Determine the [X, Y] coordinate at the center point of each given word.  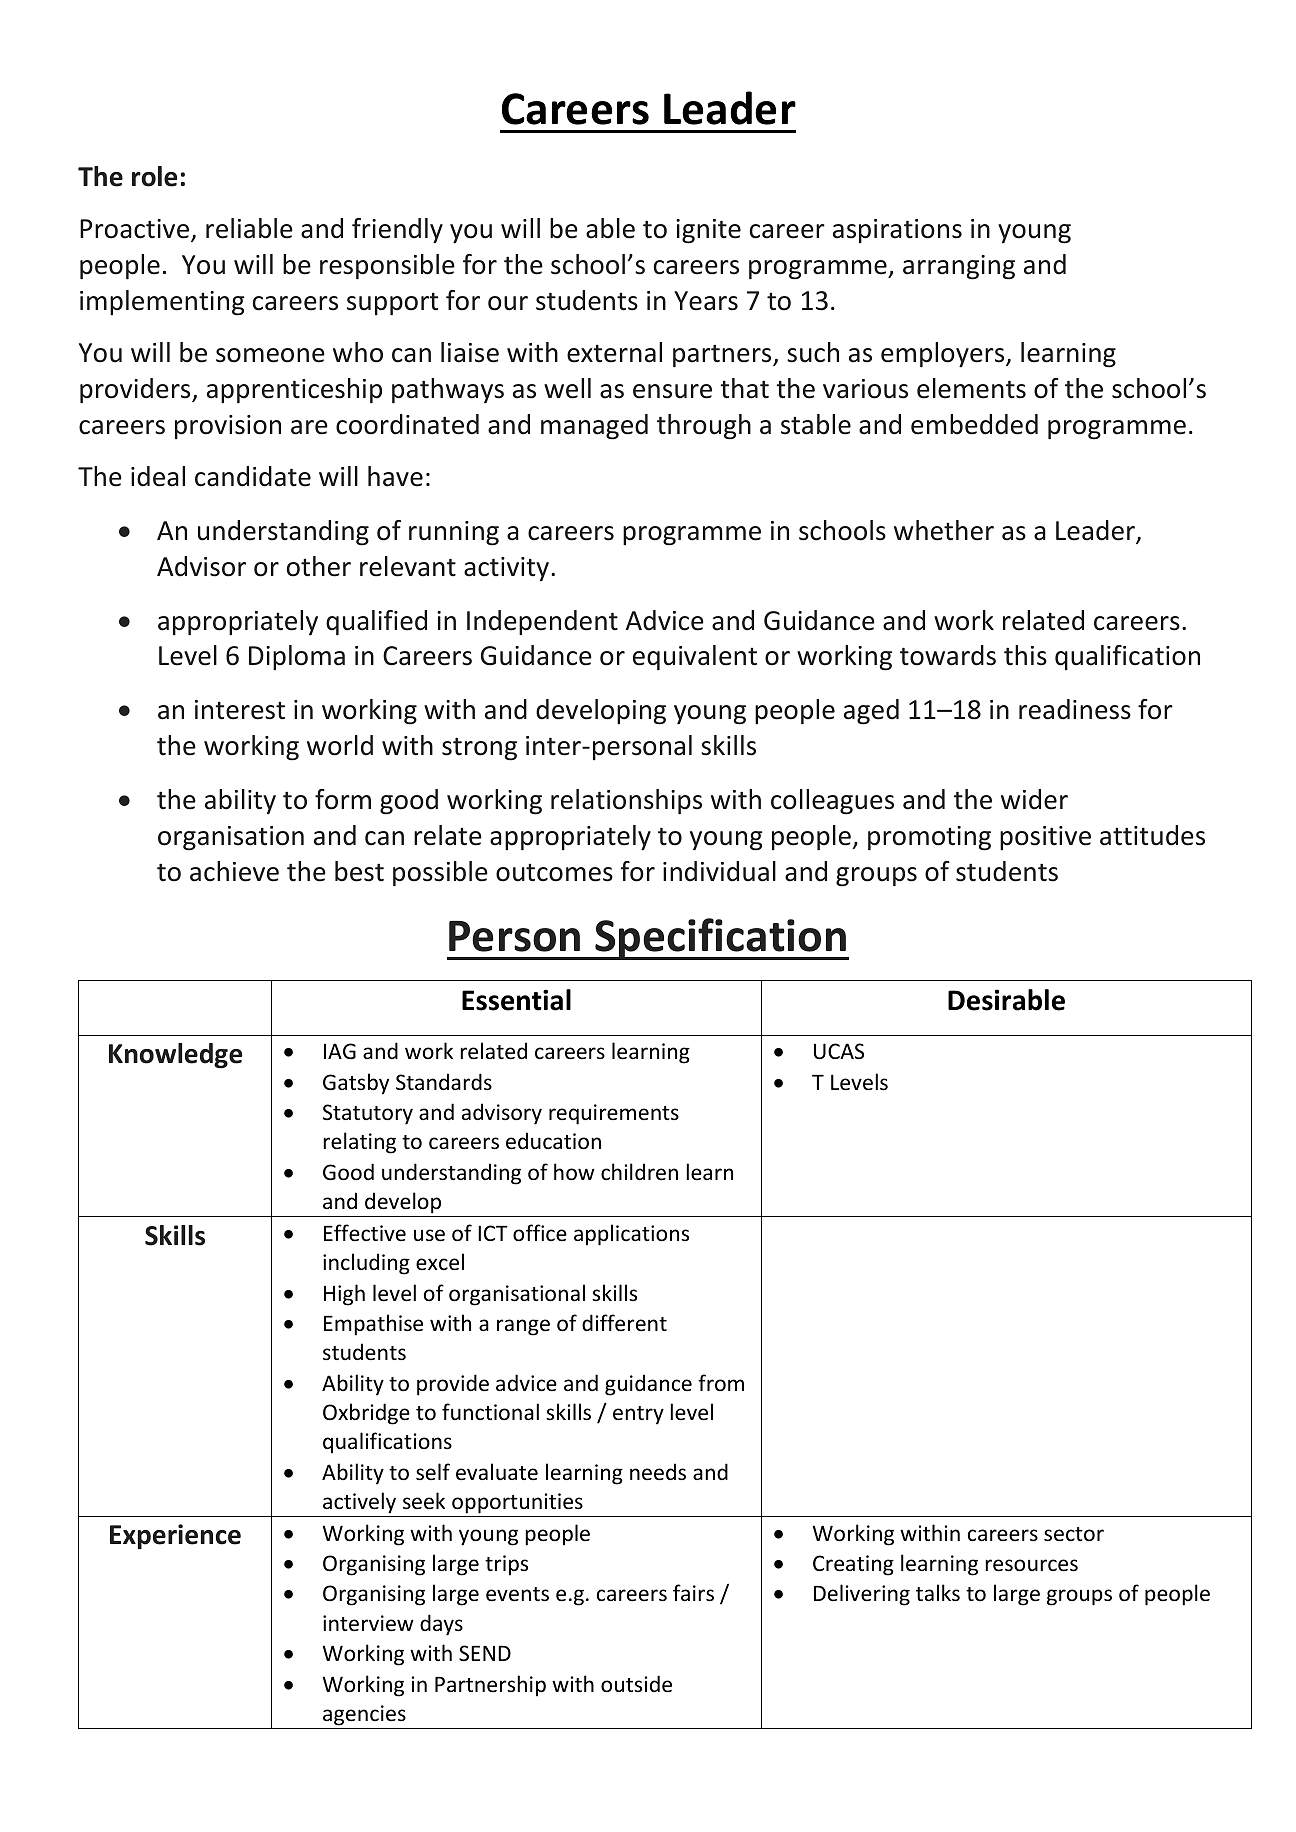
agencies [364, 1715]
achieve [234, 871]
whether [944, 530]
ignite [708, 231]
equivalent [695, 658]
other [319, 566]
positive [1045, 838]
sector [1074, 1534]
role [154, 176]
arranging [959, 267]
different [624, 1323]
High [344, 1295]
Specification [721, 939]
